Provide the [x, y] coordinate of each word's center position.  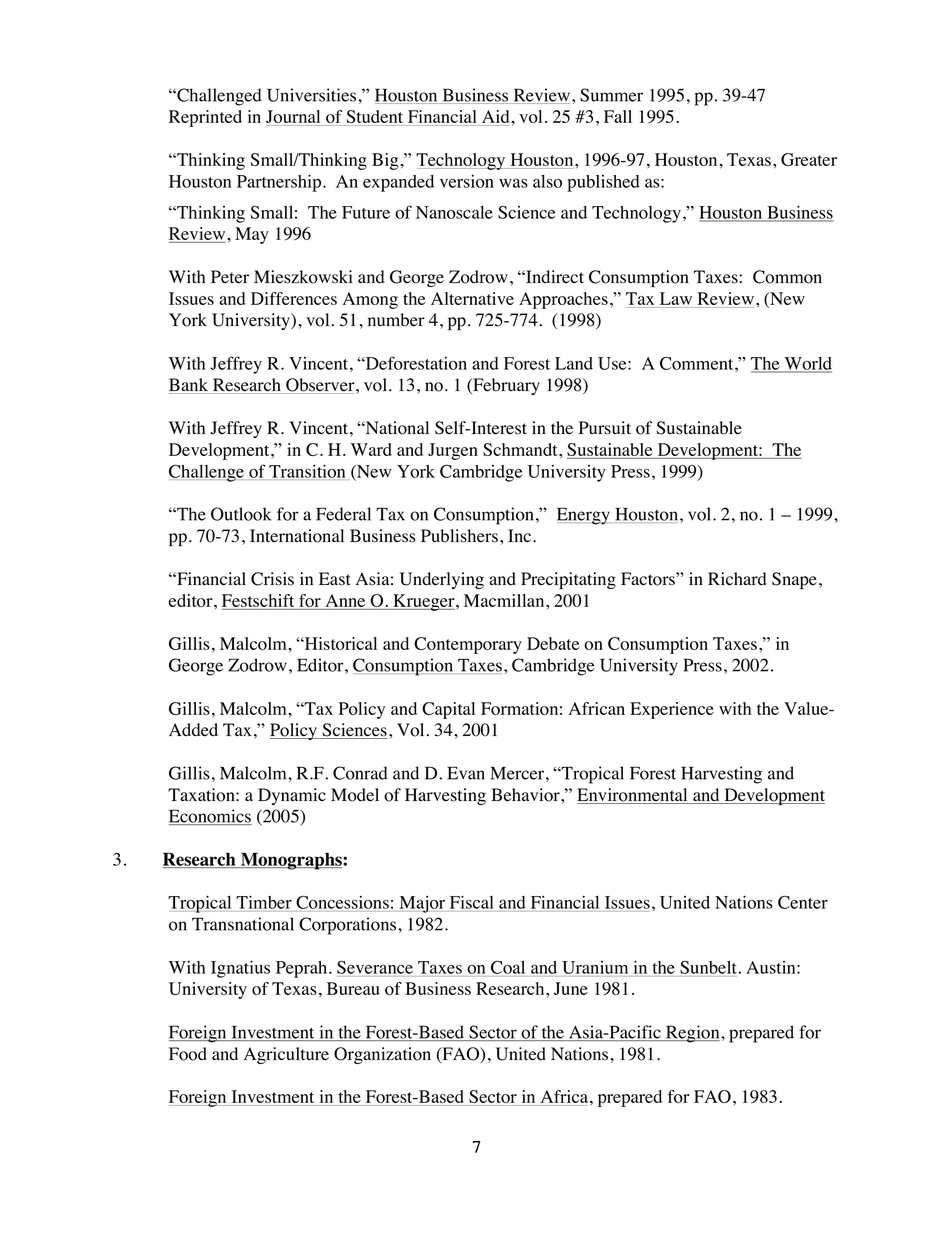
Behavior [526, 795]
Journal [294, 118]
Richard [737, 579]
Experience [672, 710]
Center [803, 902]
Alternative [472, 298]
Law [676, 300]
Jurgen [453, 451]
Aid [496, 118]
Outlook [241, 514]
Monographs [291, 861]
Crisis [272, 579]
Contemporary [468, 645]
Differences [294, 298]
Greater [809, 159]
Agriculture [286, 1055]
